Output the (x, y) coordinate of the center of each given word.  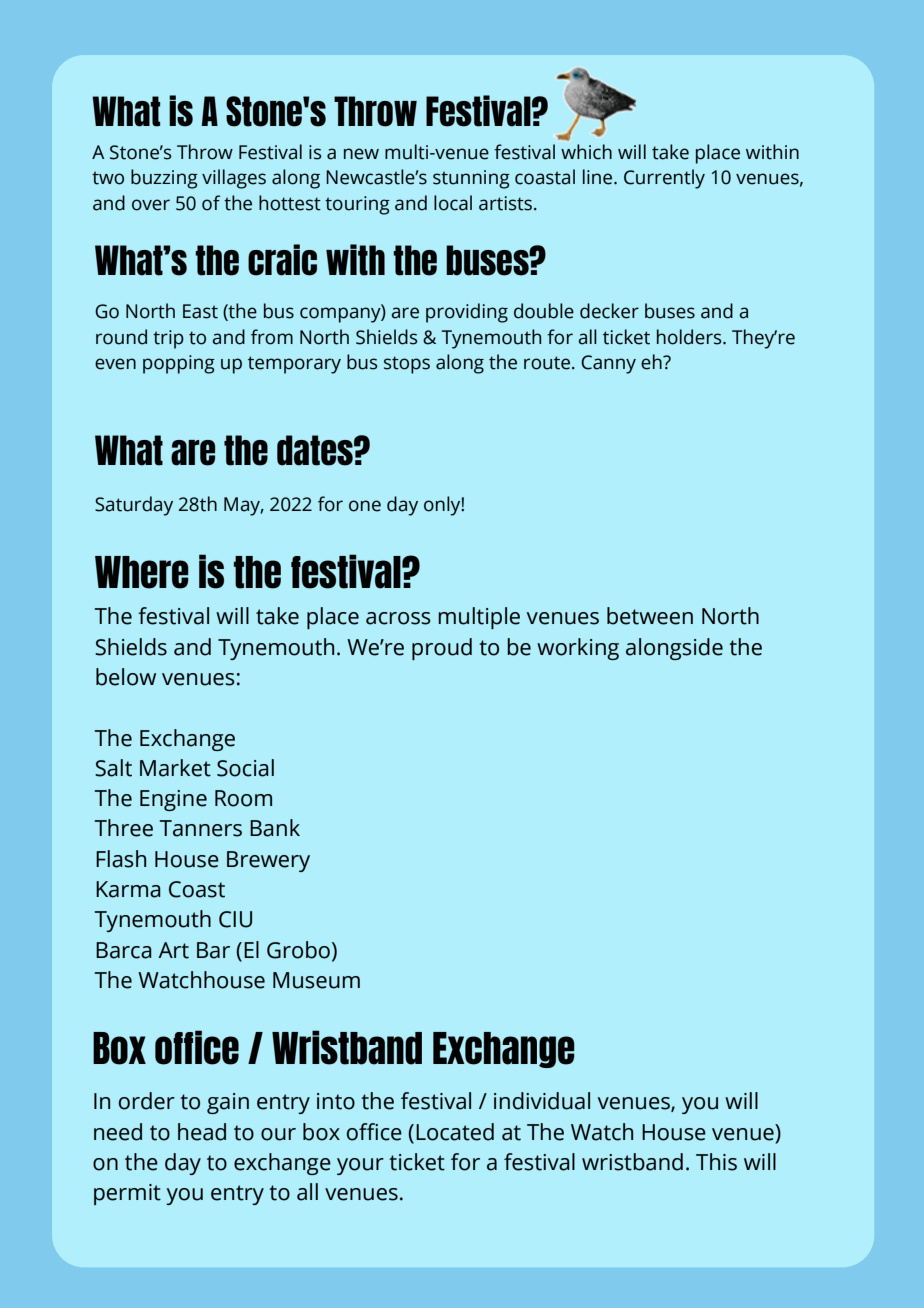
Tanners (201, 828)
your (360, 1166)
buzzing (164, 179)
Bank (275, 828)
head (202, 1132)
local (453, 203)
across (398, 618)
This (716, 1162)
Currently (664, 179)
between (650, 616)
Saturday (134, 506)
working (578, 649)
